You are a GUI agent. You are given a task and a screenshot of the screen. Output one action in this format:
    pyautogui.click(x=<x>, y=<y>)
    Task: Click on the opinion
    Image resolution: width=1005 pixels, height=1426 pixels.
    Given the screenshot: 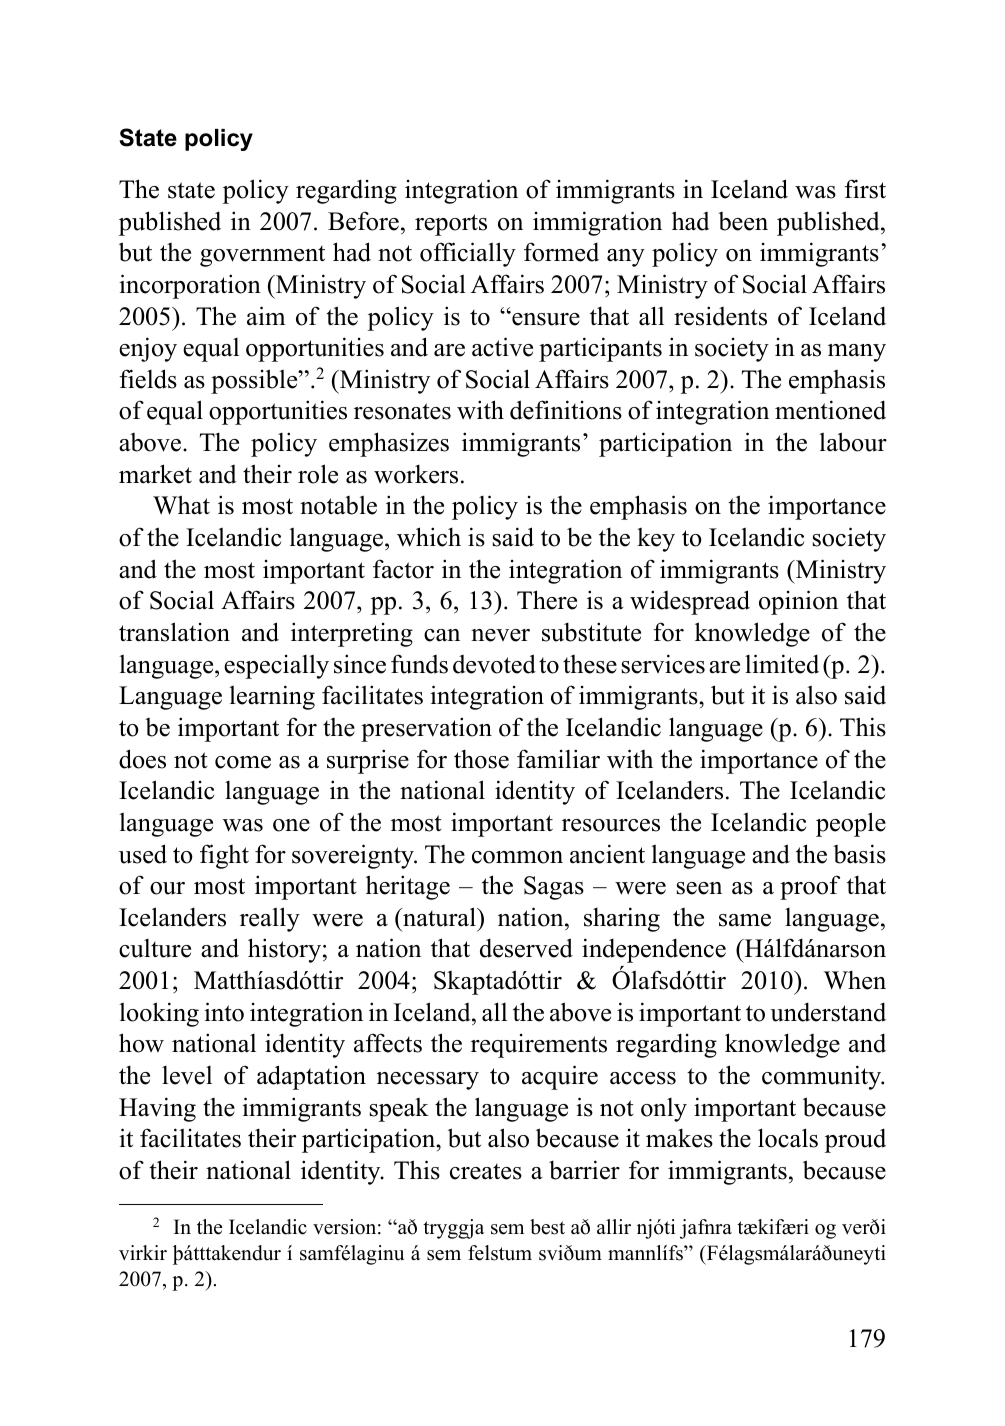 What is the action you would take?
    pyautogui.click(x=798, y=602)
